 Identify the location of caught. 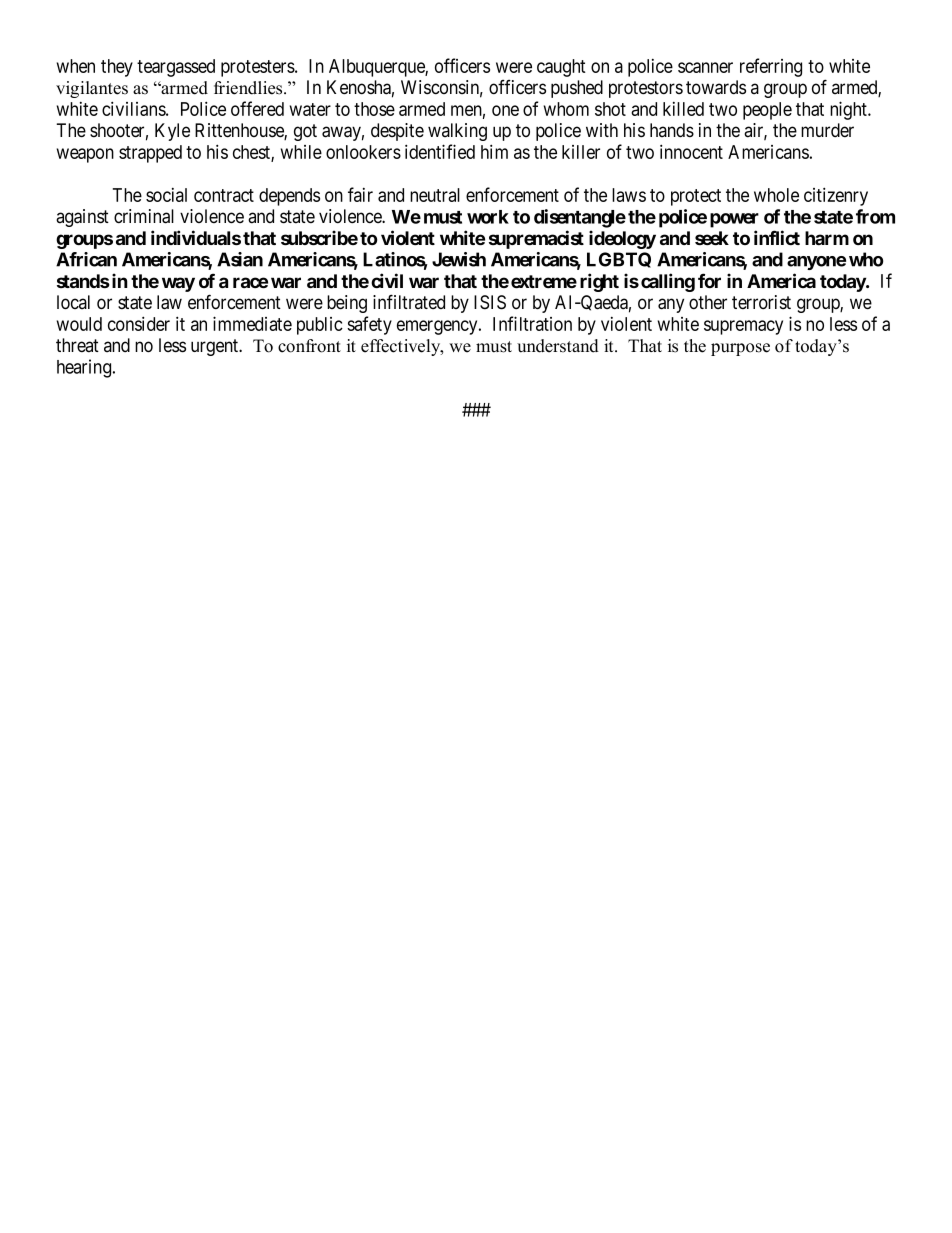
(561, 68).
